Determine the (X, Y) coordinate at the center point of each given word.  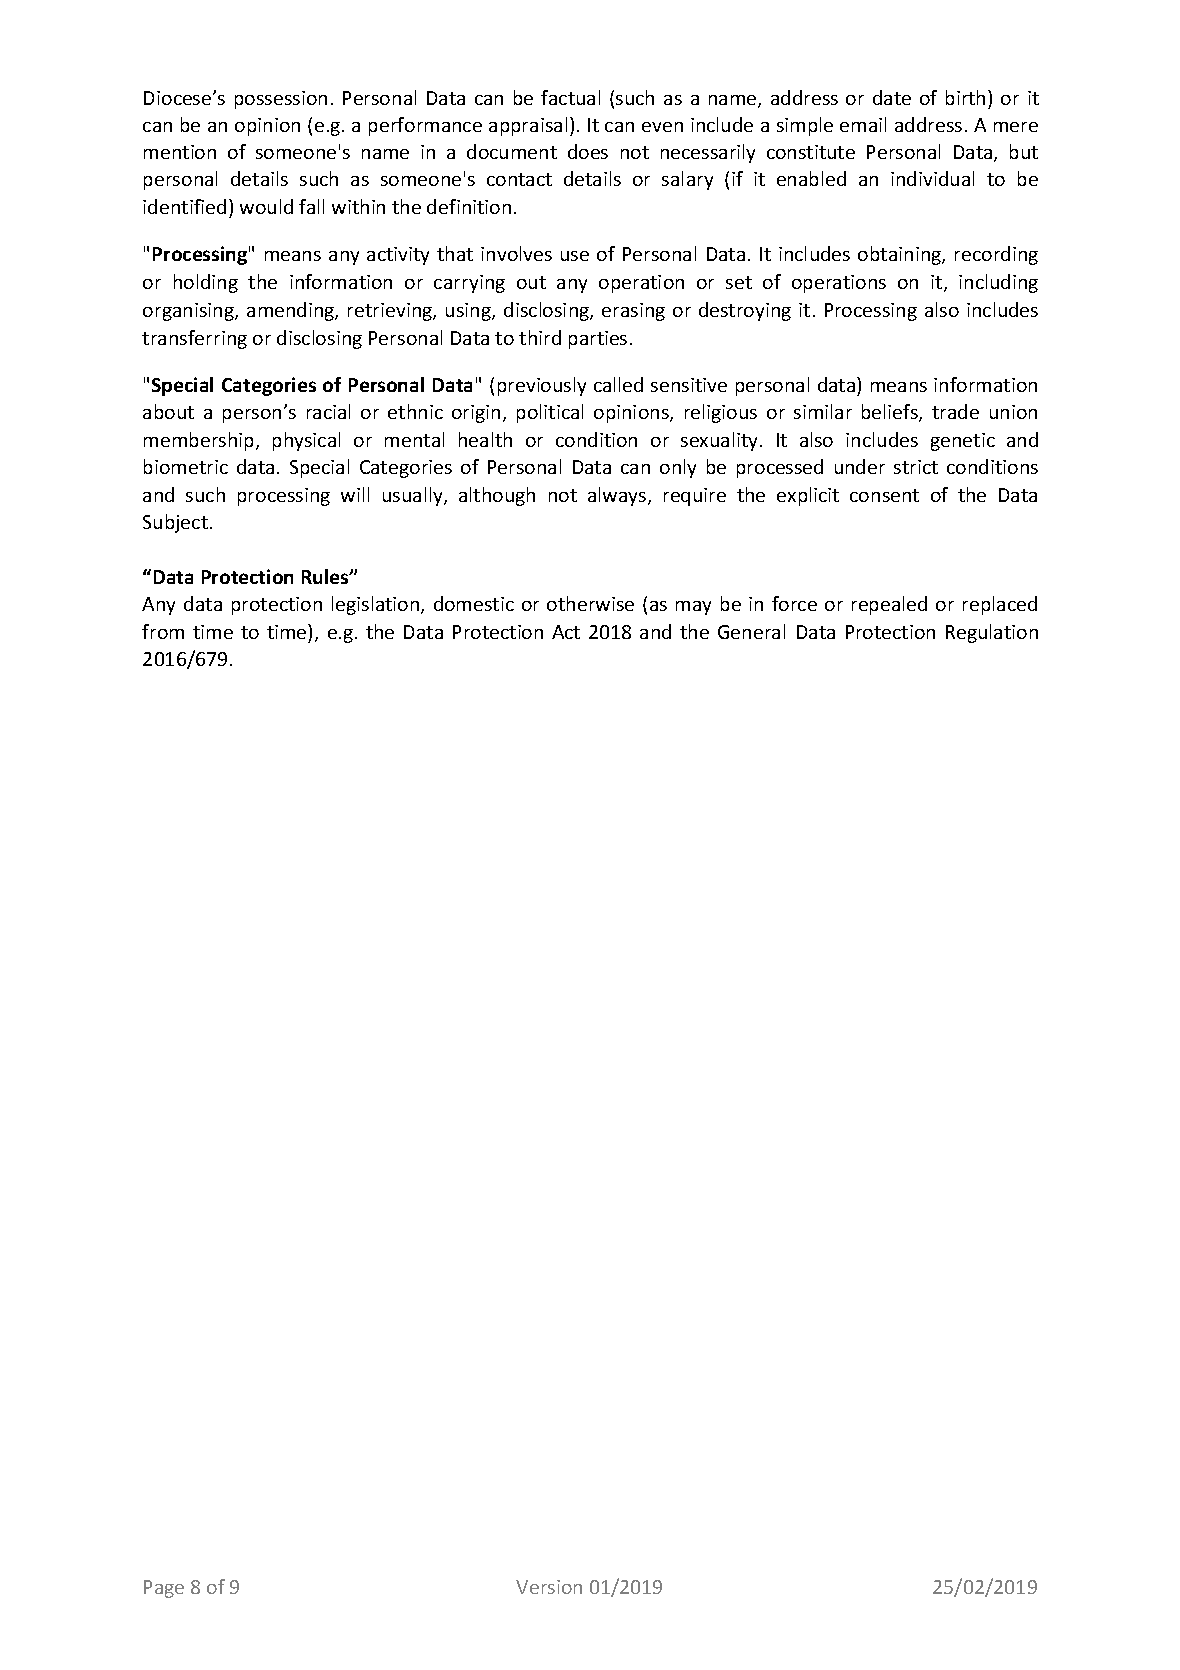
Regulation (992, 633)
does (588, 151)
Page (164, 1589)
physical (306, 441)
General (751, 631)
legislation (377, 605)
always (618, 496)
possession (281, 100)
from (163, 631)
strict (916, 467)
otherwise (590, 603)
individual (932, 178)
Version (549, 1587)
